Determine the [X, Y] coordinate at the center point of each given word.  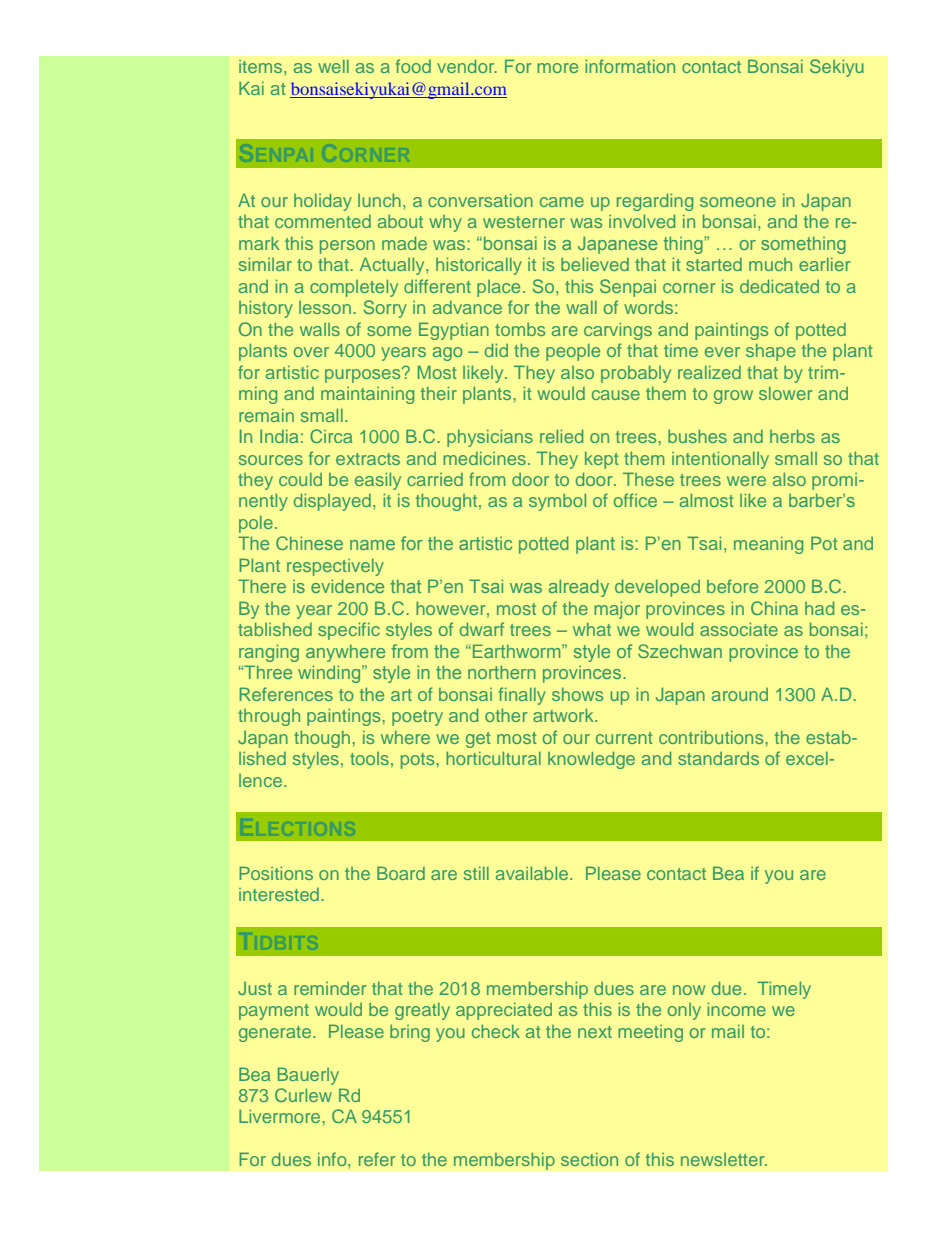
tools [369, 758]
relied [561, 436]
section [589, 1159]
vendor [467, 66]
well [333, 66]
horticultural [493, 758]
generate [276, 1034]
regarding [655, 202]
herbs [792, 436]
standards [718, 758]
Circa [331, 436]
